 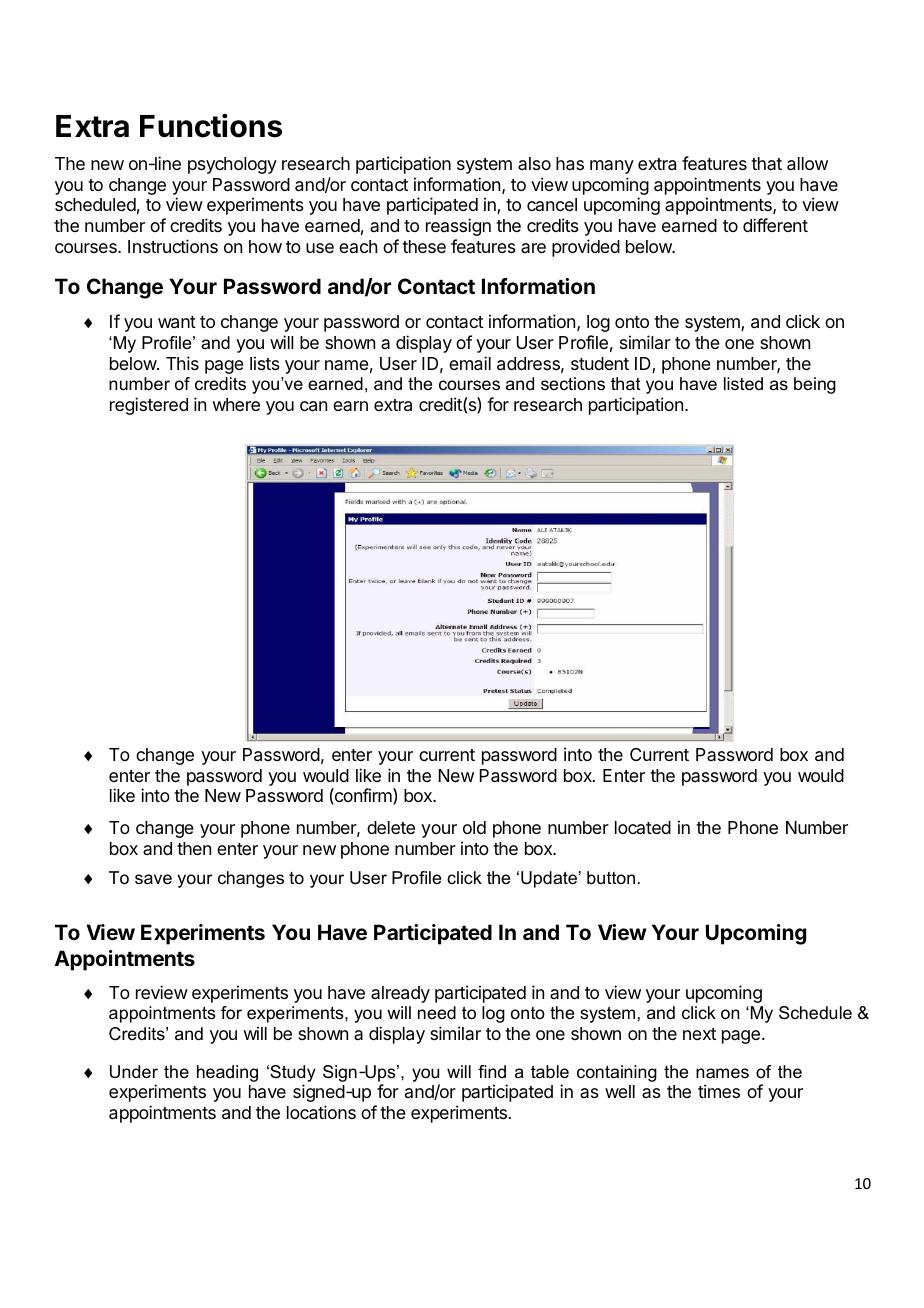 What do you see at coordinates (474, 827) in the screenshot?
I see `old` at bounding box center [474, 827].
